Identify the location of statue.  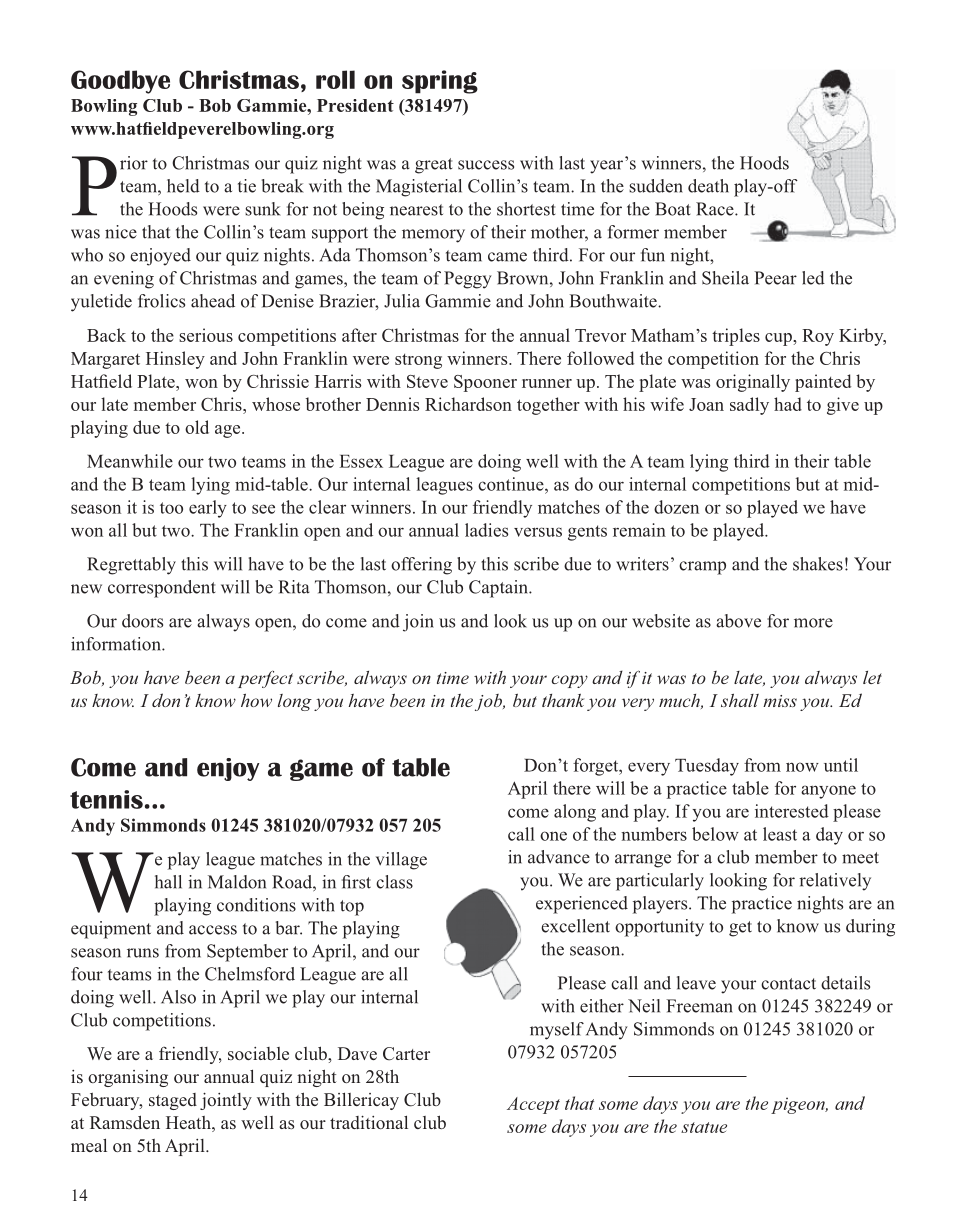
(704, 1127).
